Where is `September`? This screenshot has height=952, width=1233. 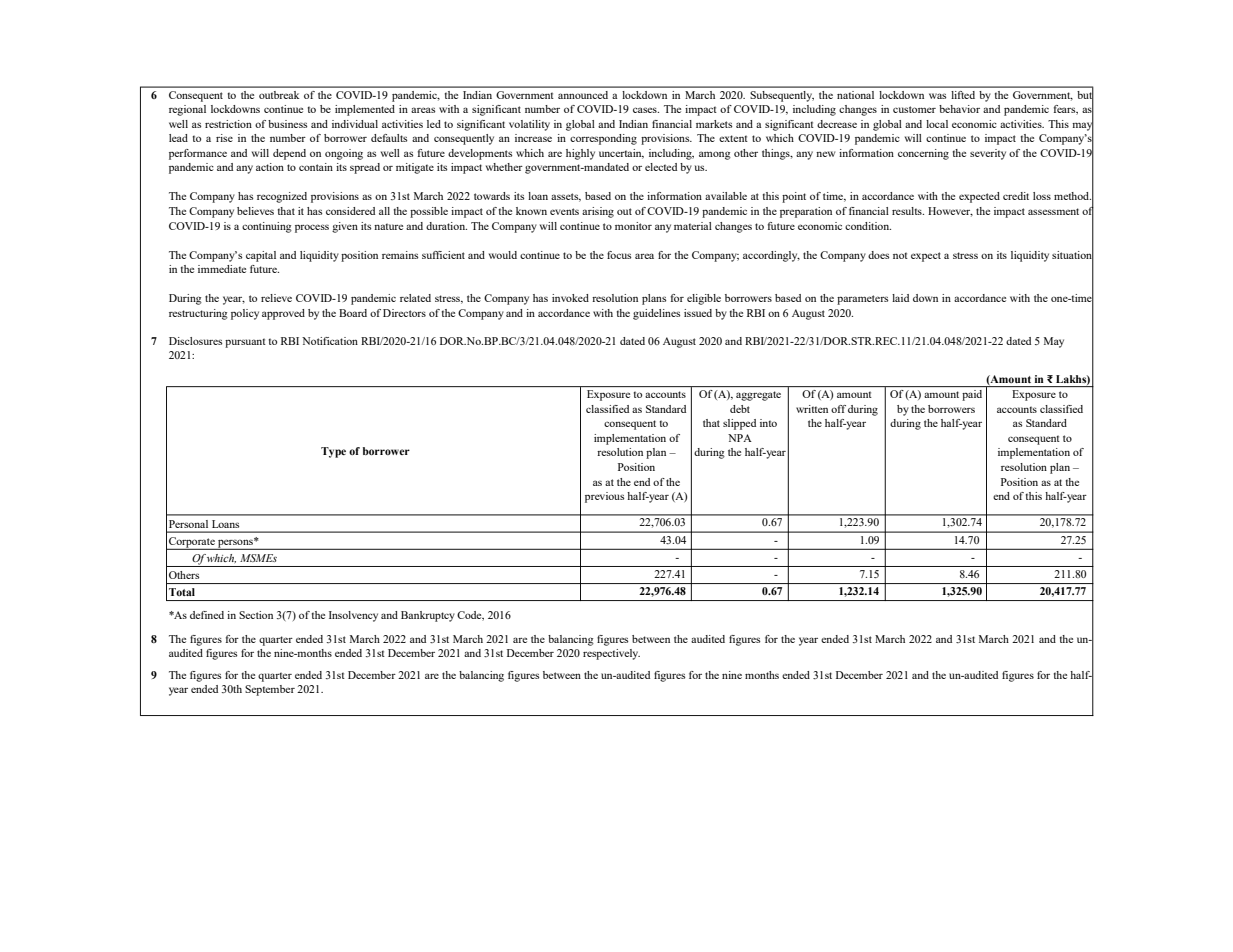
September is located at coordinates (270, 690).
